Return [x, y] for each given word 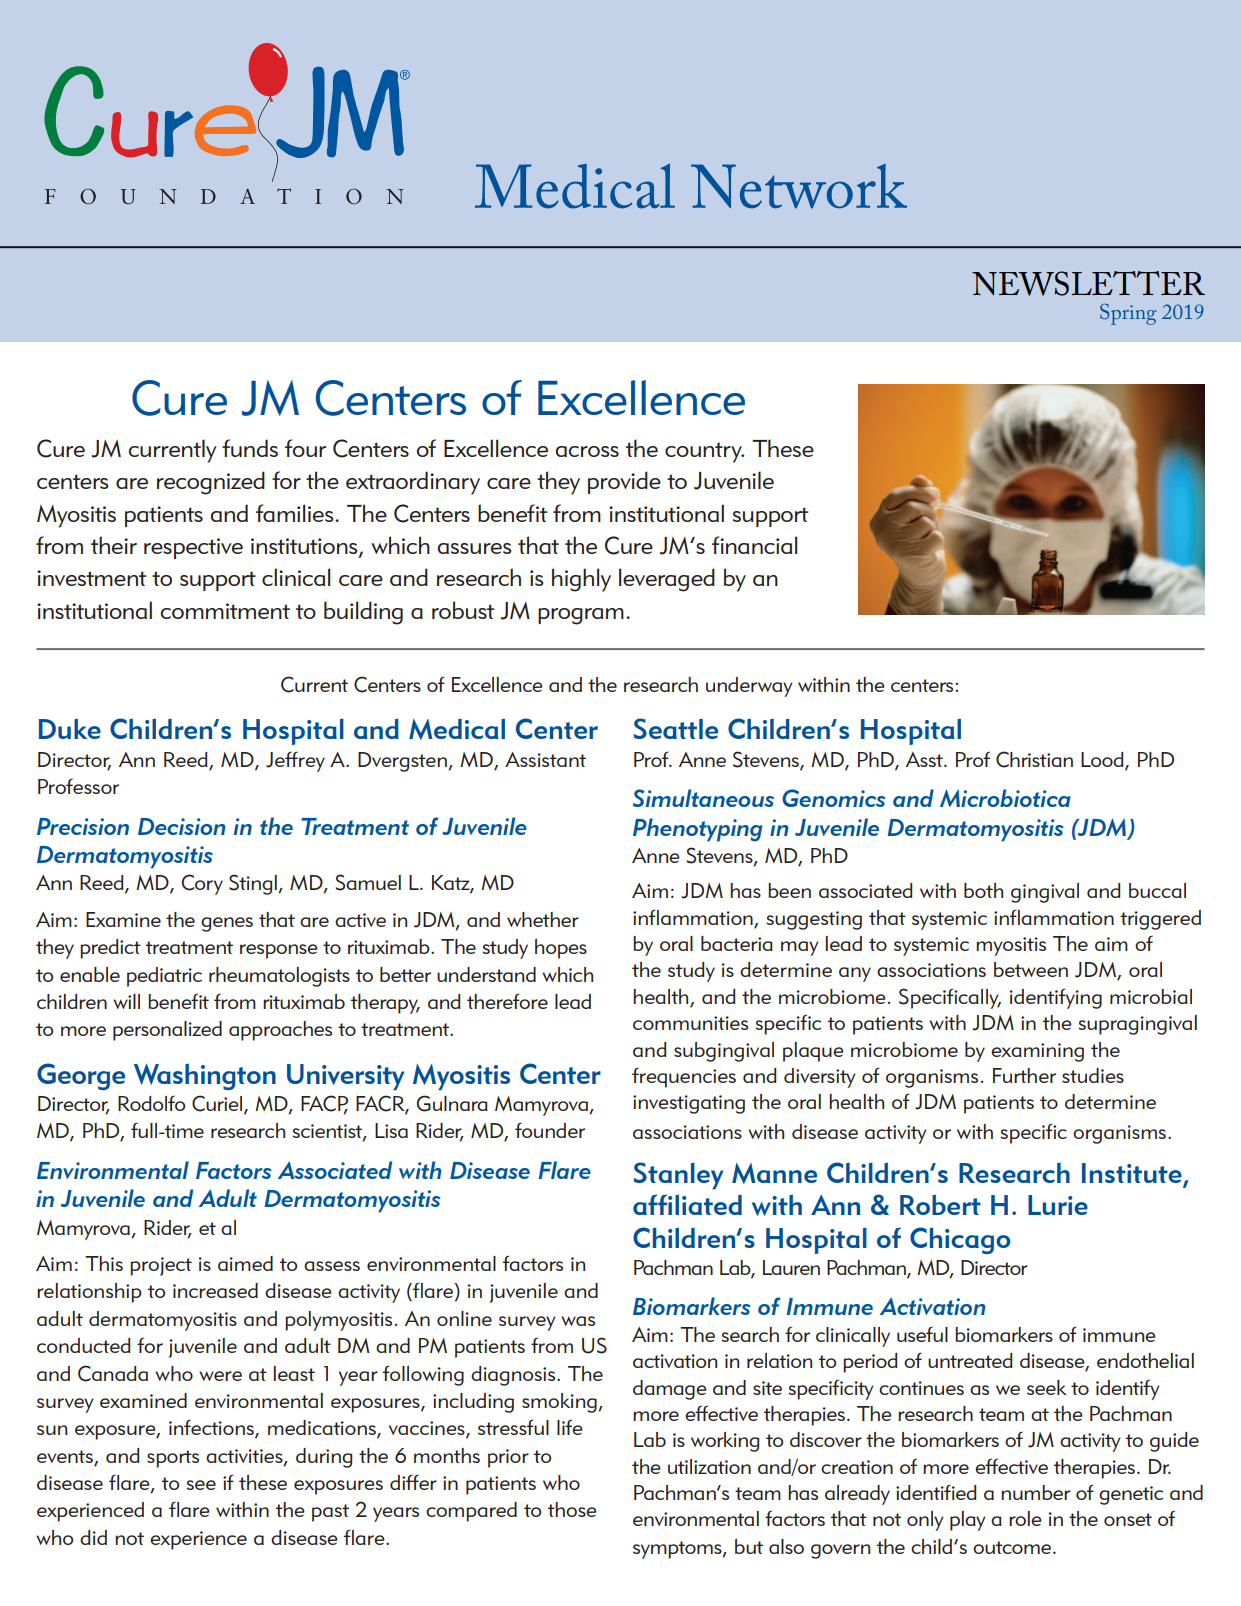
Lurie [1058, 1205]
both [983, 890]
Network [799, 186]
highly [581, 580]
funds [250, 448]
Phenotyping [698, 830]
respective [193, 548]
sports [173, 1459]
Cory [202, 884]
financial [754, 545]
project [161, 1266]
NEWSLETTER [1088, 283]
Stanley [678, 1175]
